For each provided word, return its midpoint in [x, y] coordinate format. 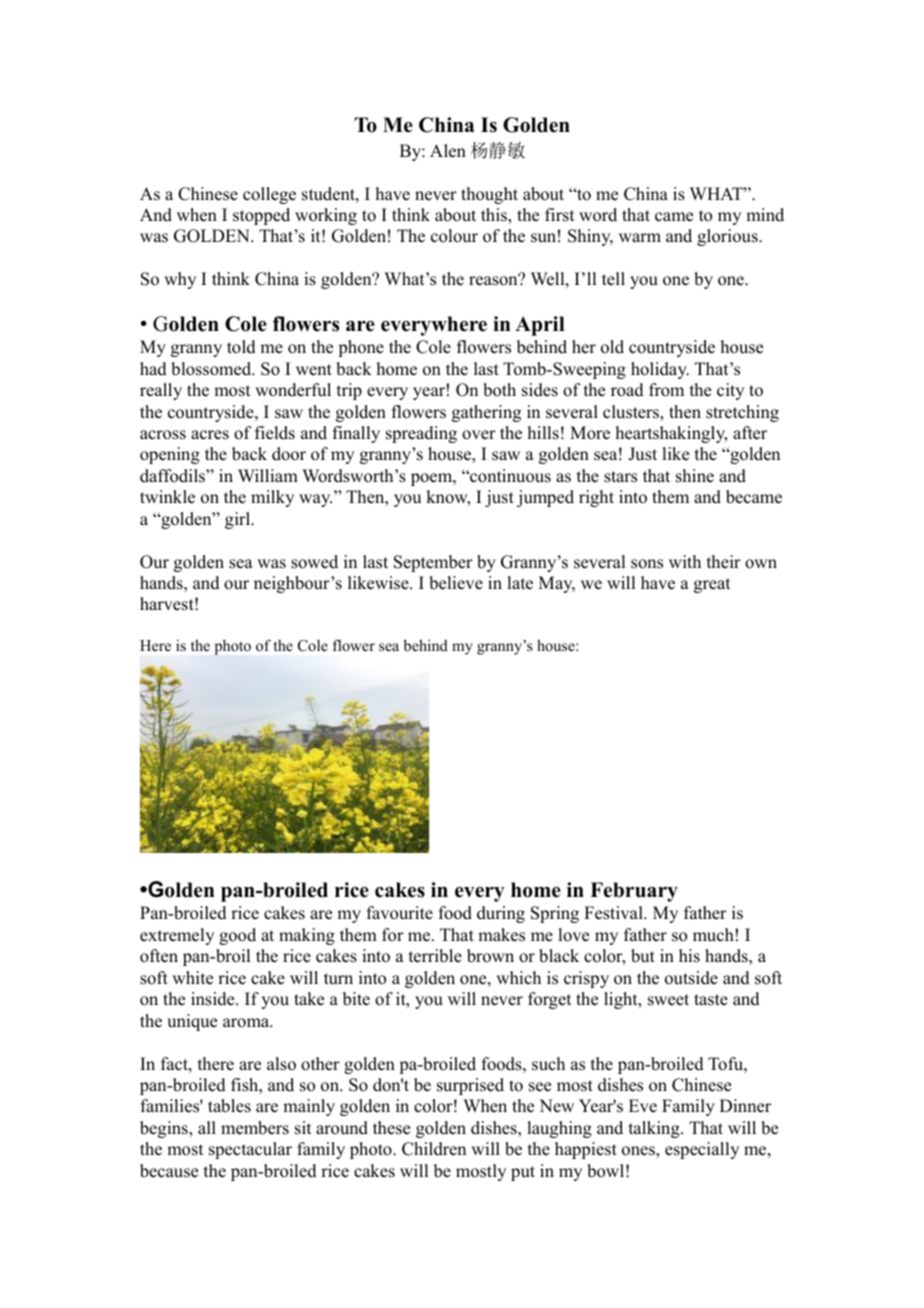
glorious [728, 237]
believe [456, 583]
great [712, 585]
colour [454, 236]
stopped [261, 216]
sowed [314, 562]
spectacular [250, 1150]
